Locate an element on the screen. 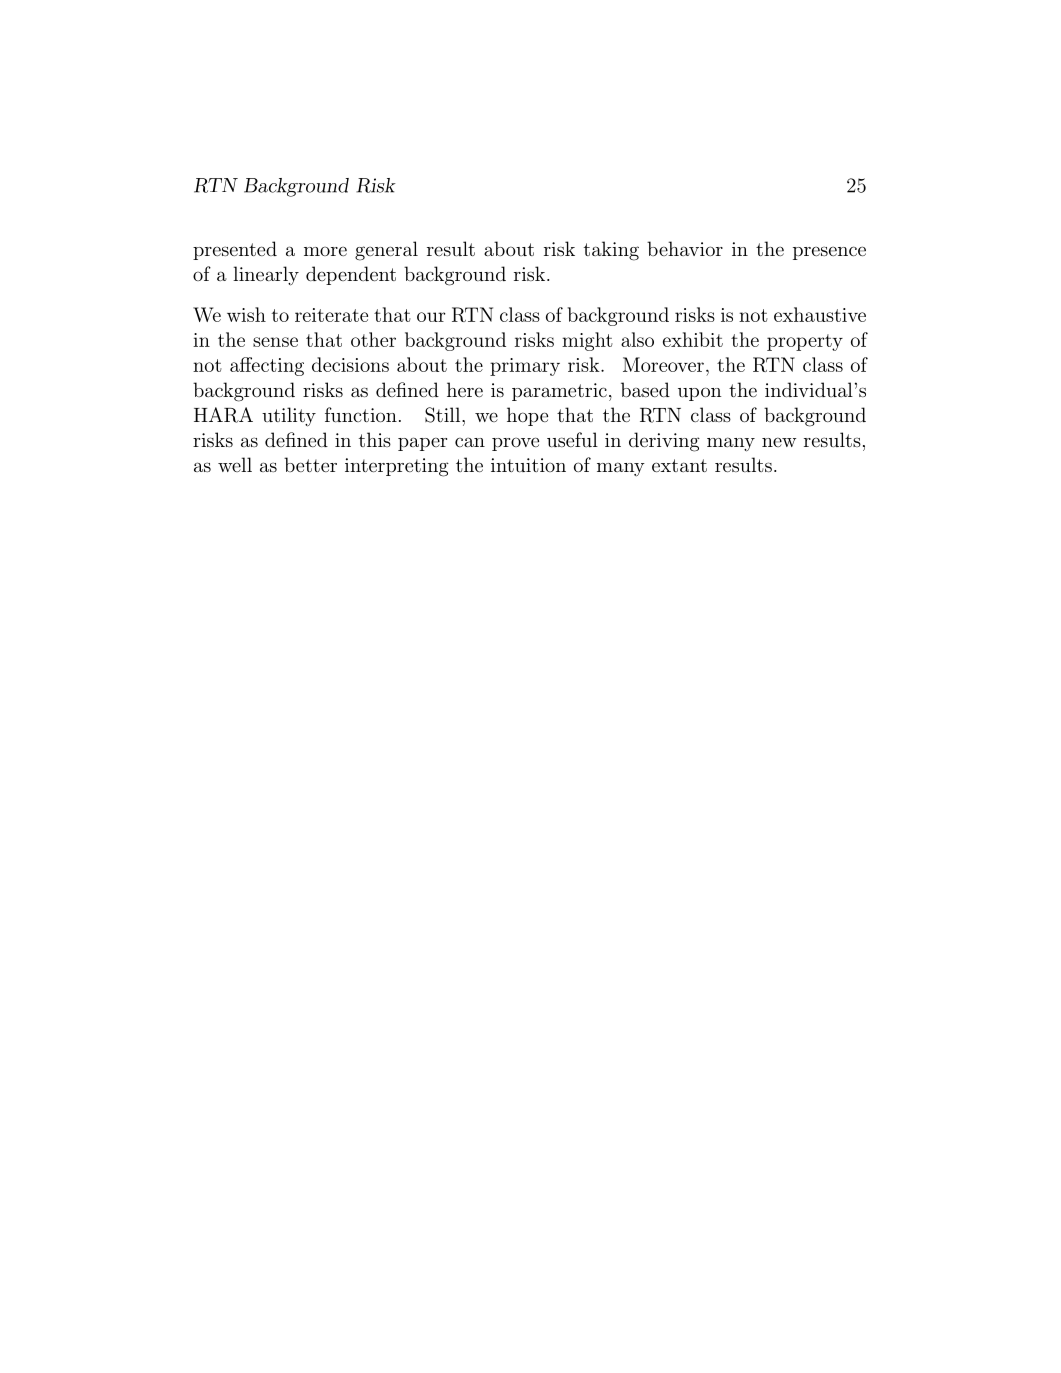  presented is located at coordinates (235, 250).
